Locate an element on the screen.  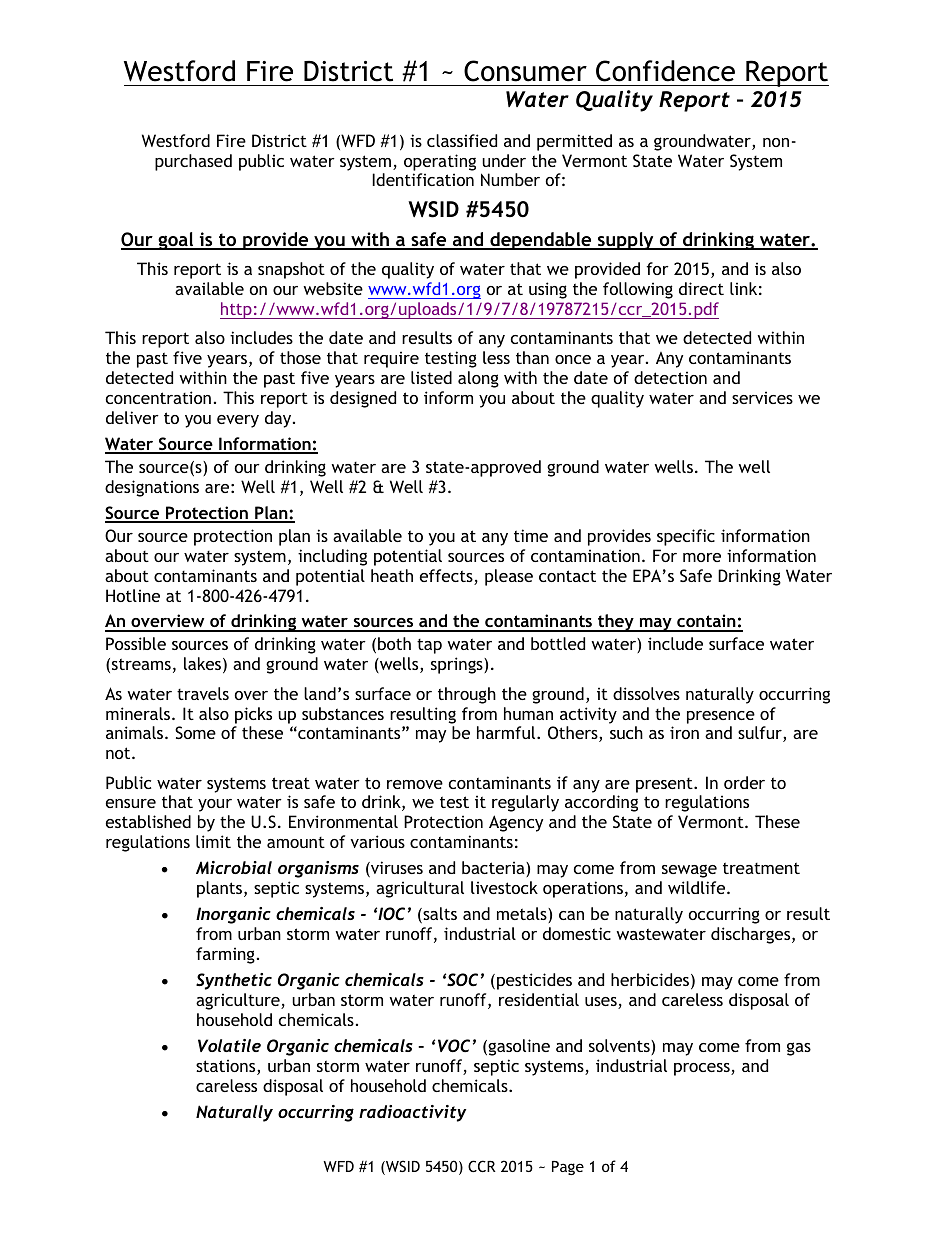
Confidence is located at coordinates (665, 71).
